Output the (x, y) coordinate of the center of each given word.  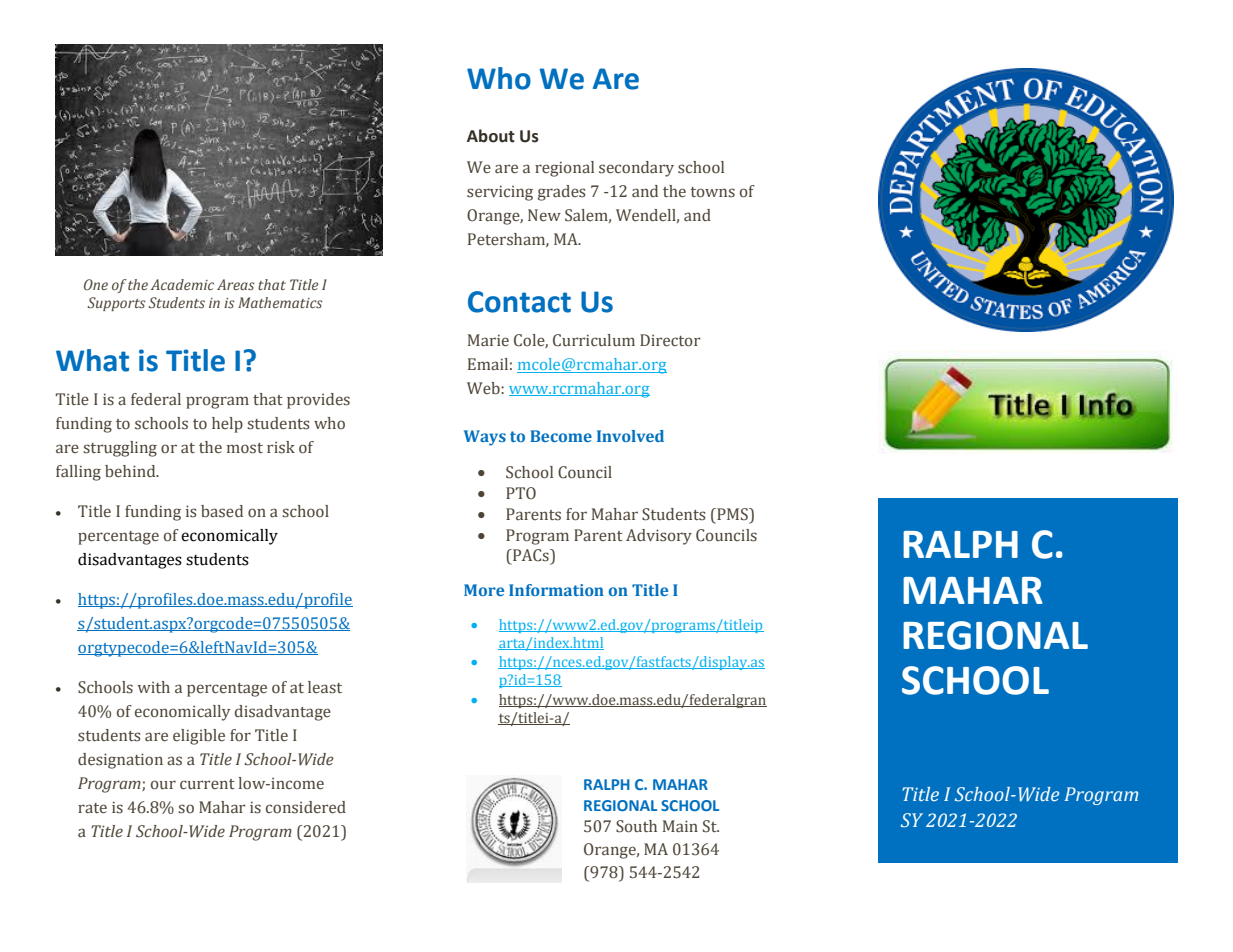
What (92, 360)
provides (318, 401)
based (222, 511)
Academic (182, 284)
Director (670, 340)
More (484, 590)
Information (556, 590)
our (163, 785)
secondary (636, 169)
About (491, 136)
